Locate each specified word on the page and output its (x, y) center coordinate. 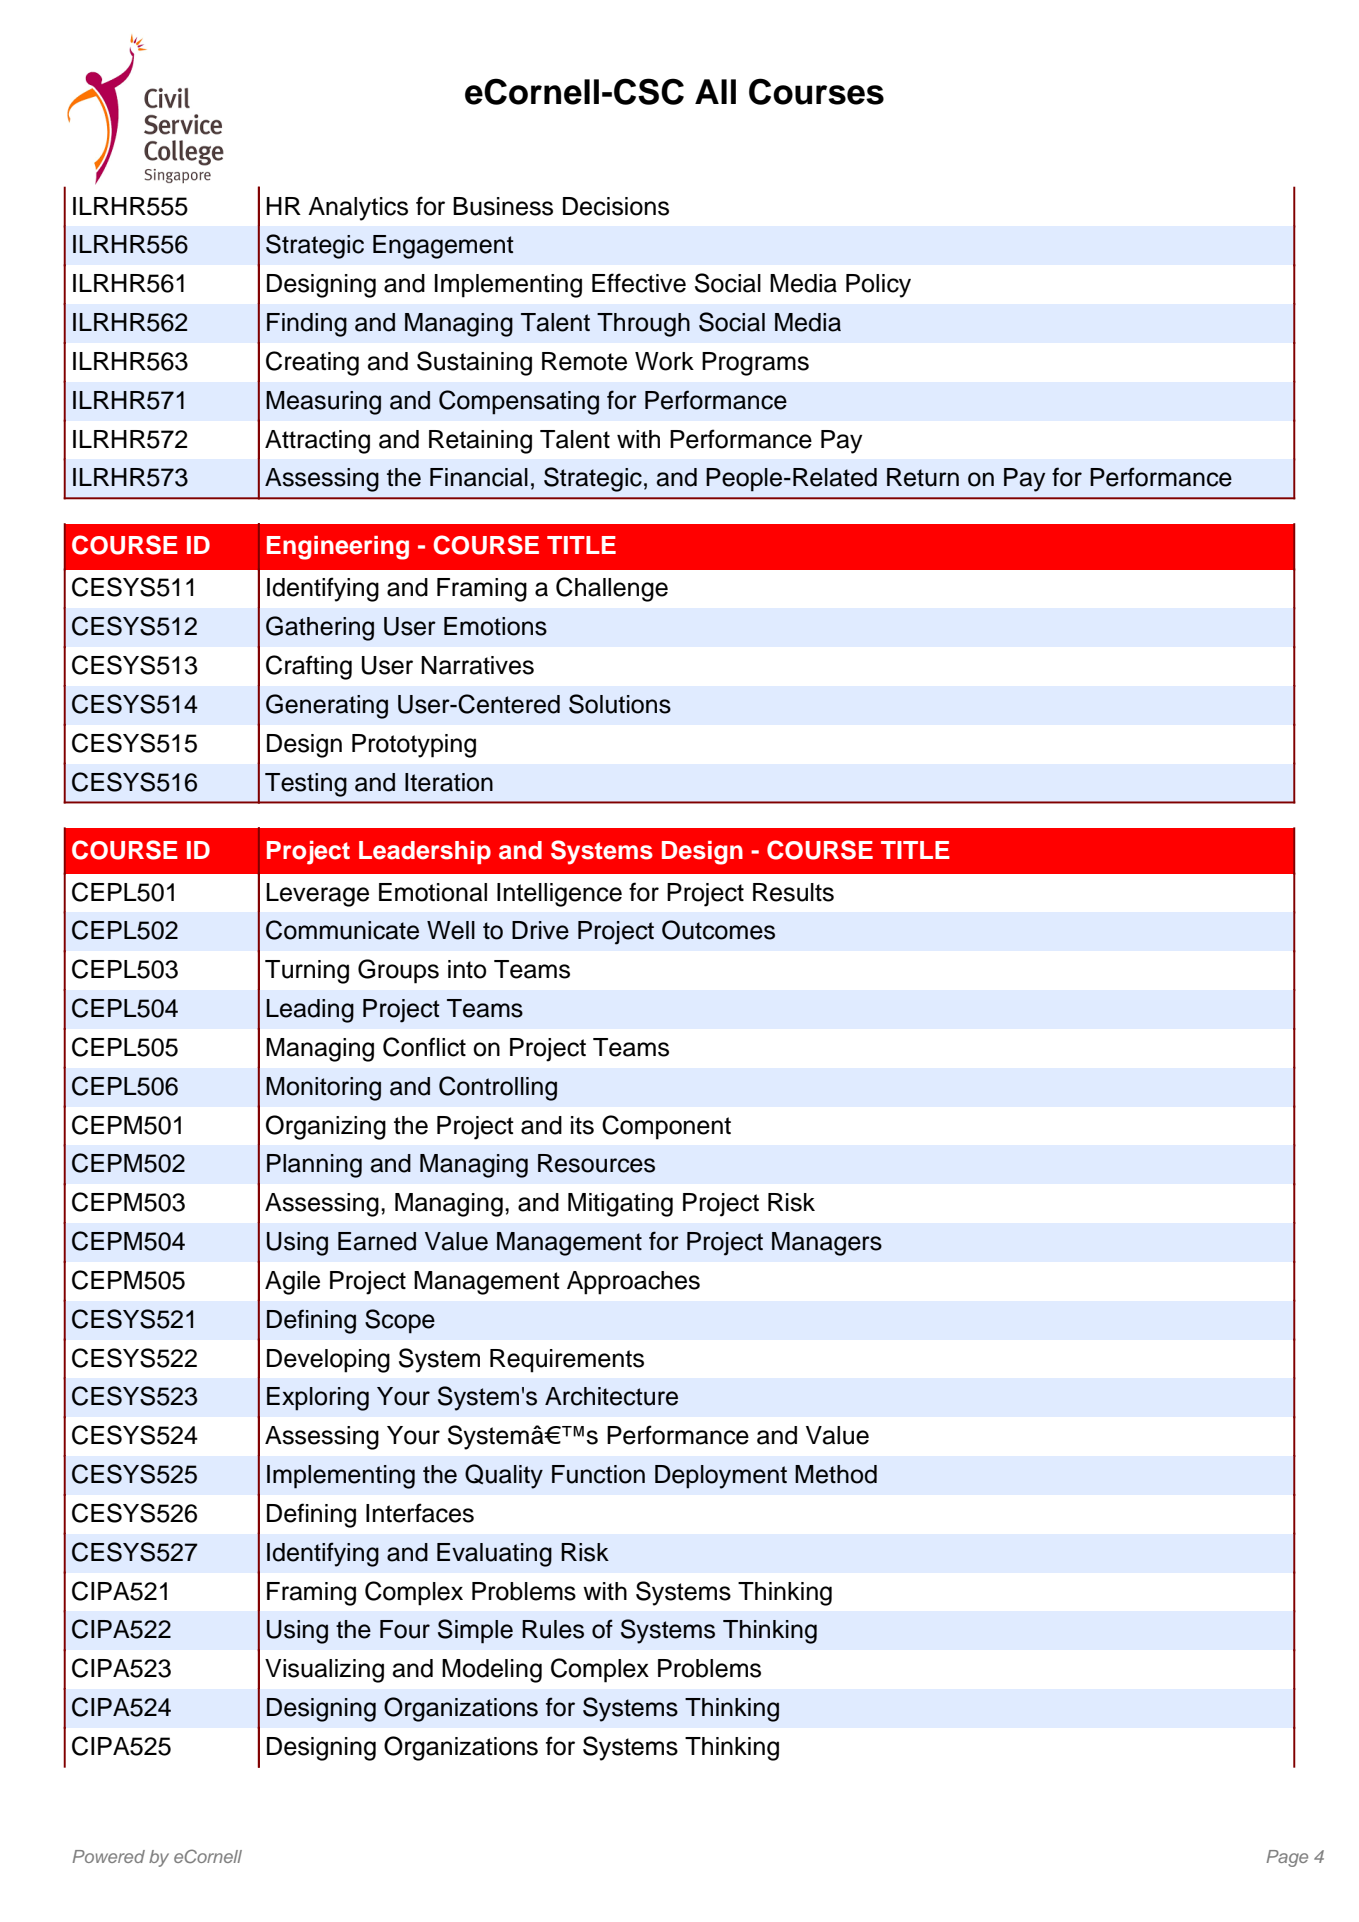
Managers (827, 1244)
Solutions (620, 704)
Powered (108, 1856)
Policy (878, 286)
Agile (292, 1283)
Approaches (633, 1283)
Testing (306, 785)
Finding (307, 325)
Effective (639, 283)
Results (793, 892)
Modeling (492, 1671)
